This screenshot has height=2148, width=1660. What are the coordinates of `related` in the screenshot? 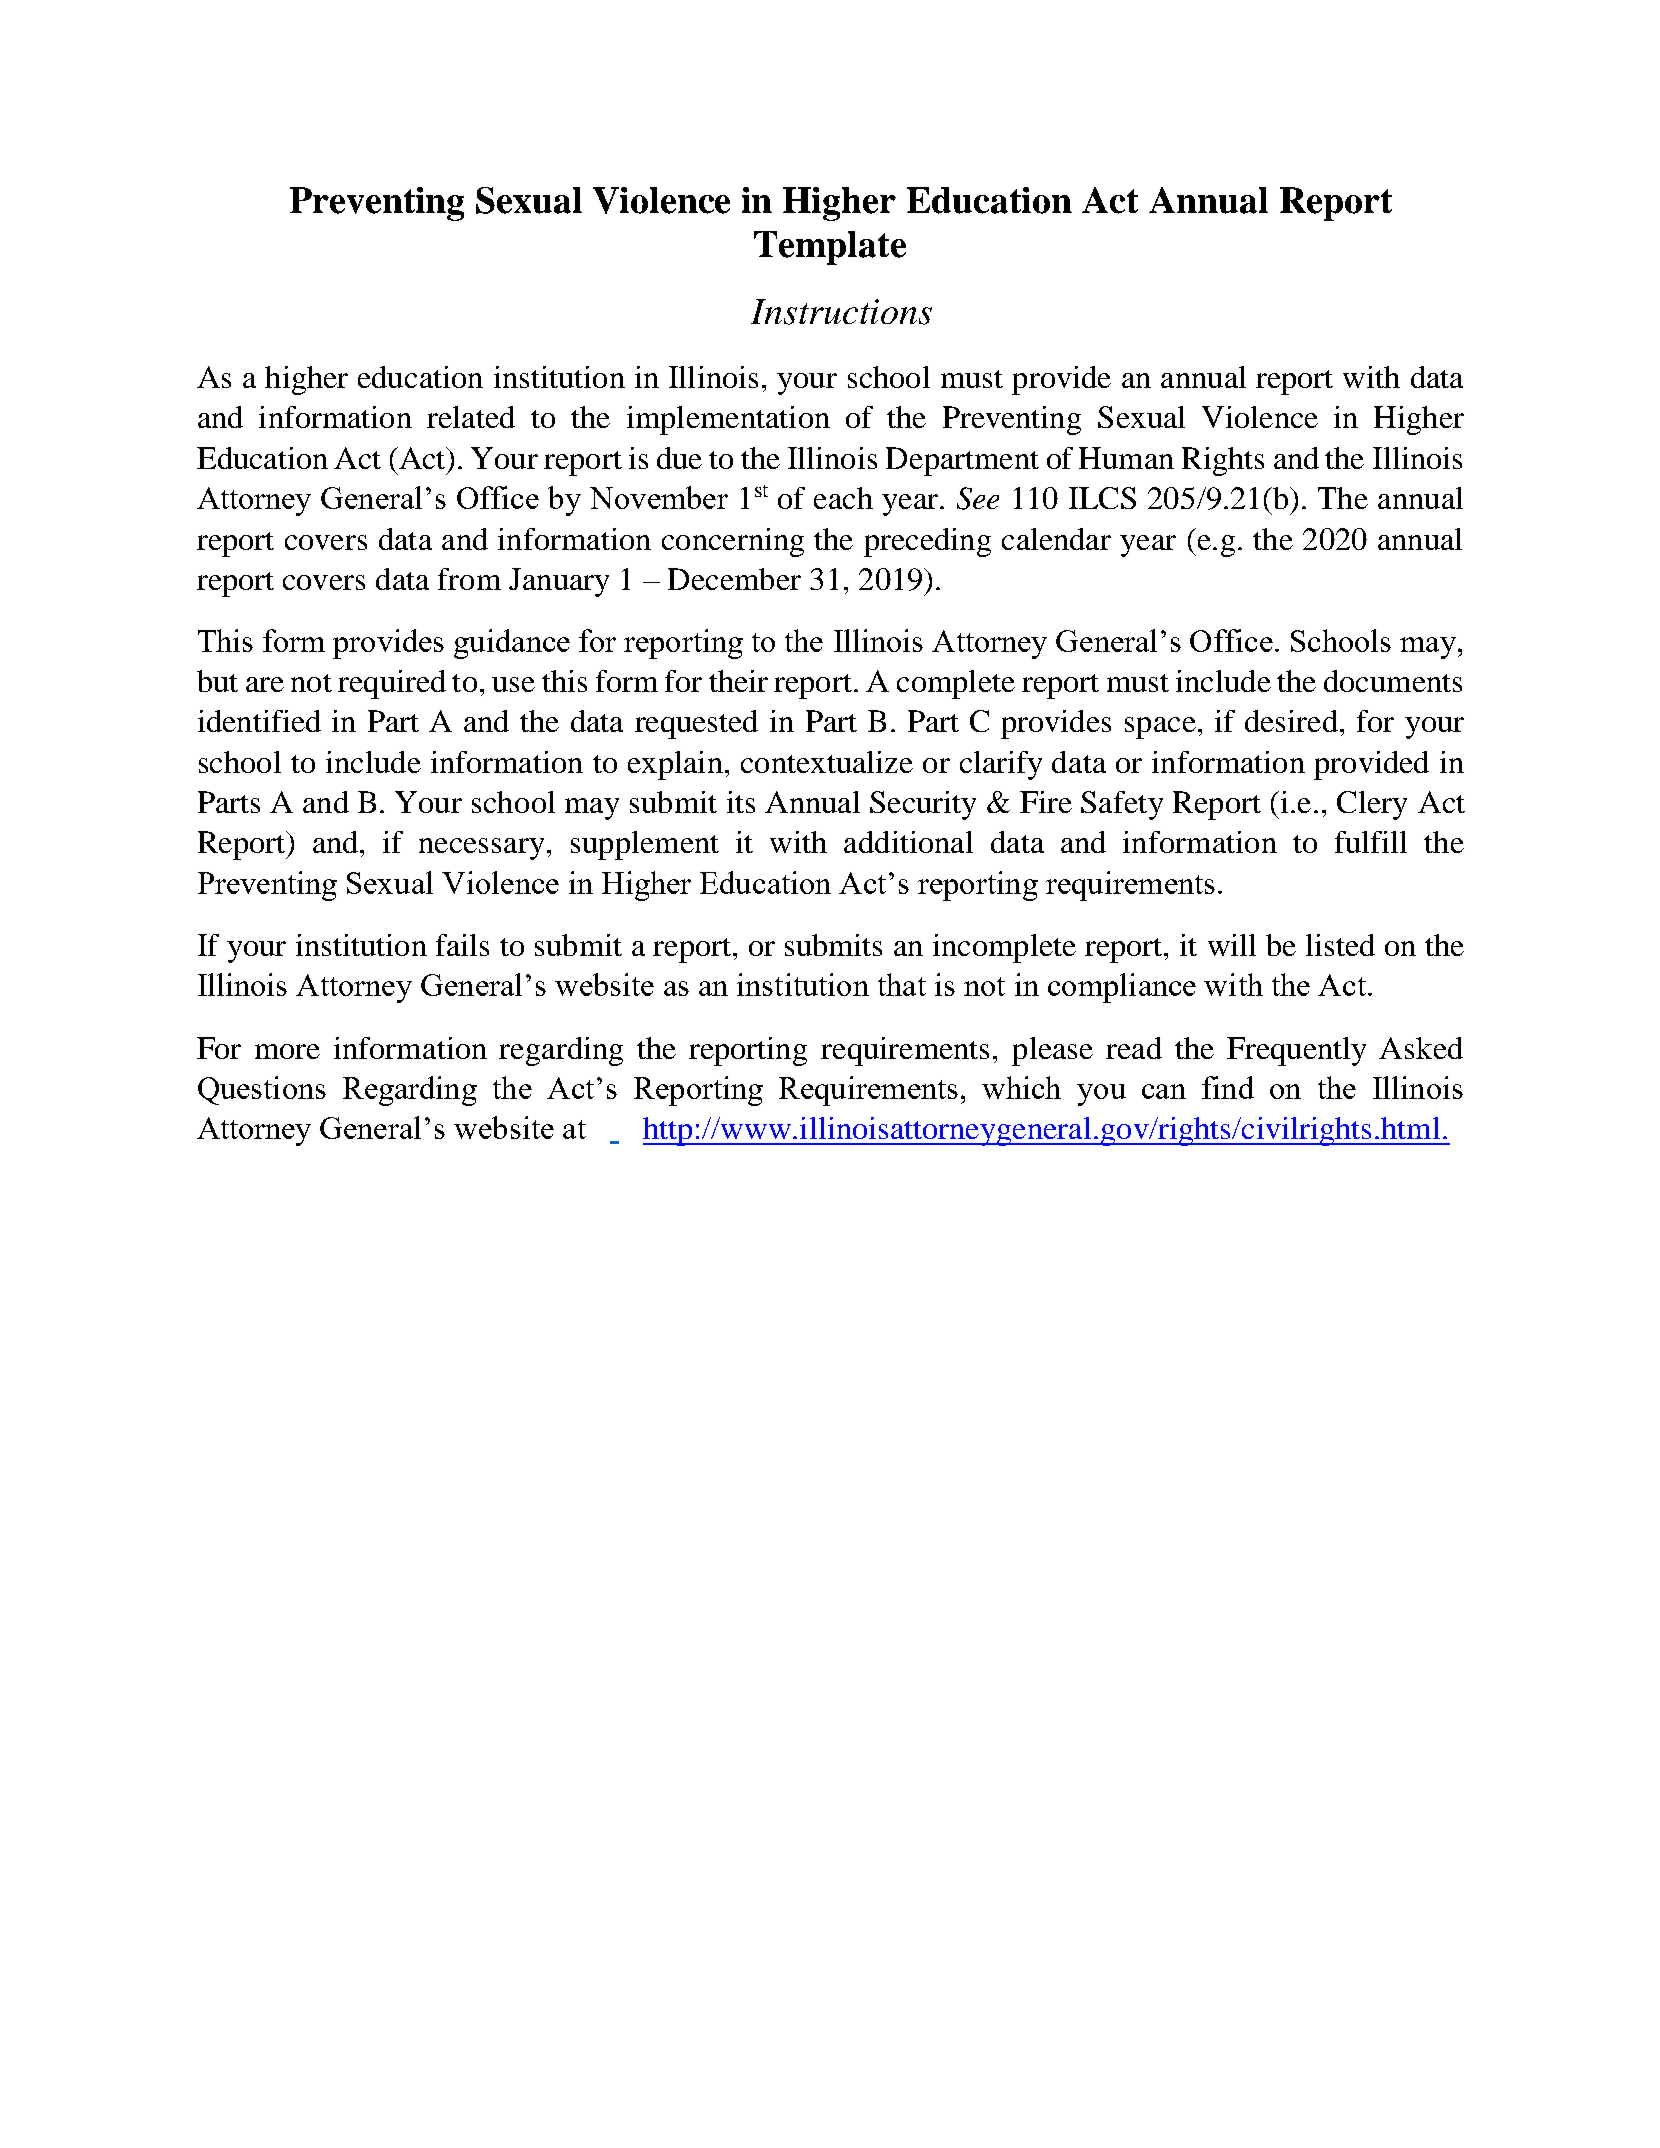 It's located at (471, 417).
